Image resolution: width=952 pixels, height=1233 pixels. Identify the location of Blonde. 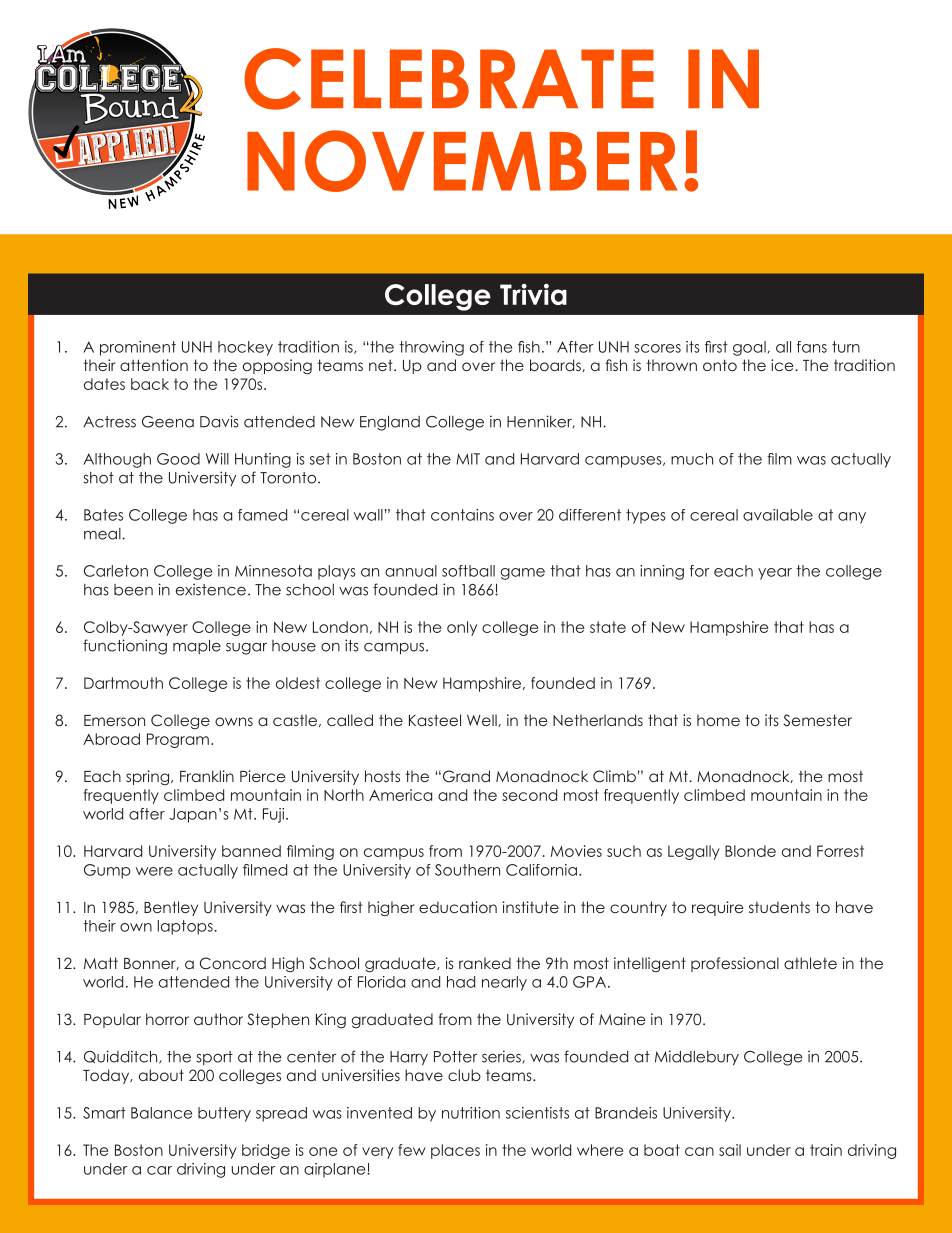
(750, 851).
